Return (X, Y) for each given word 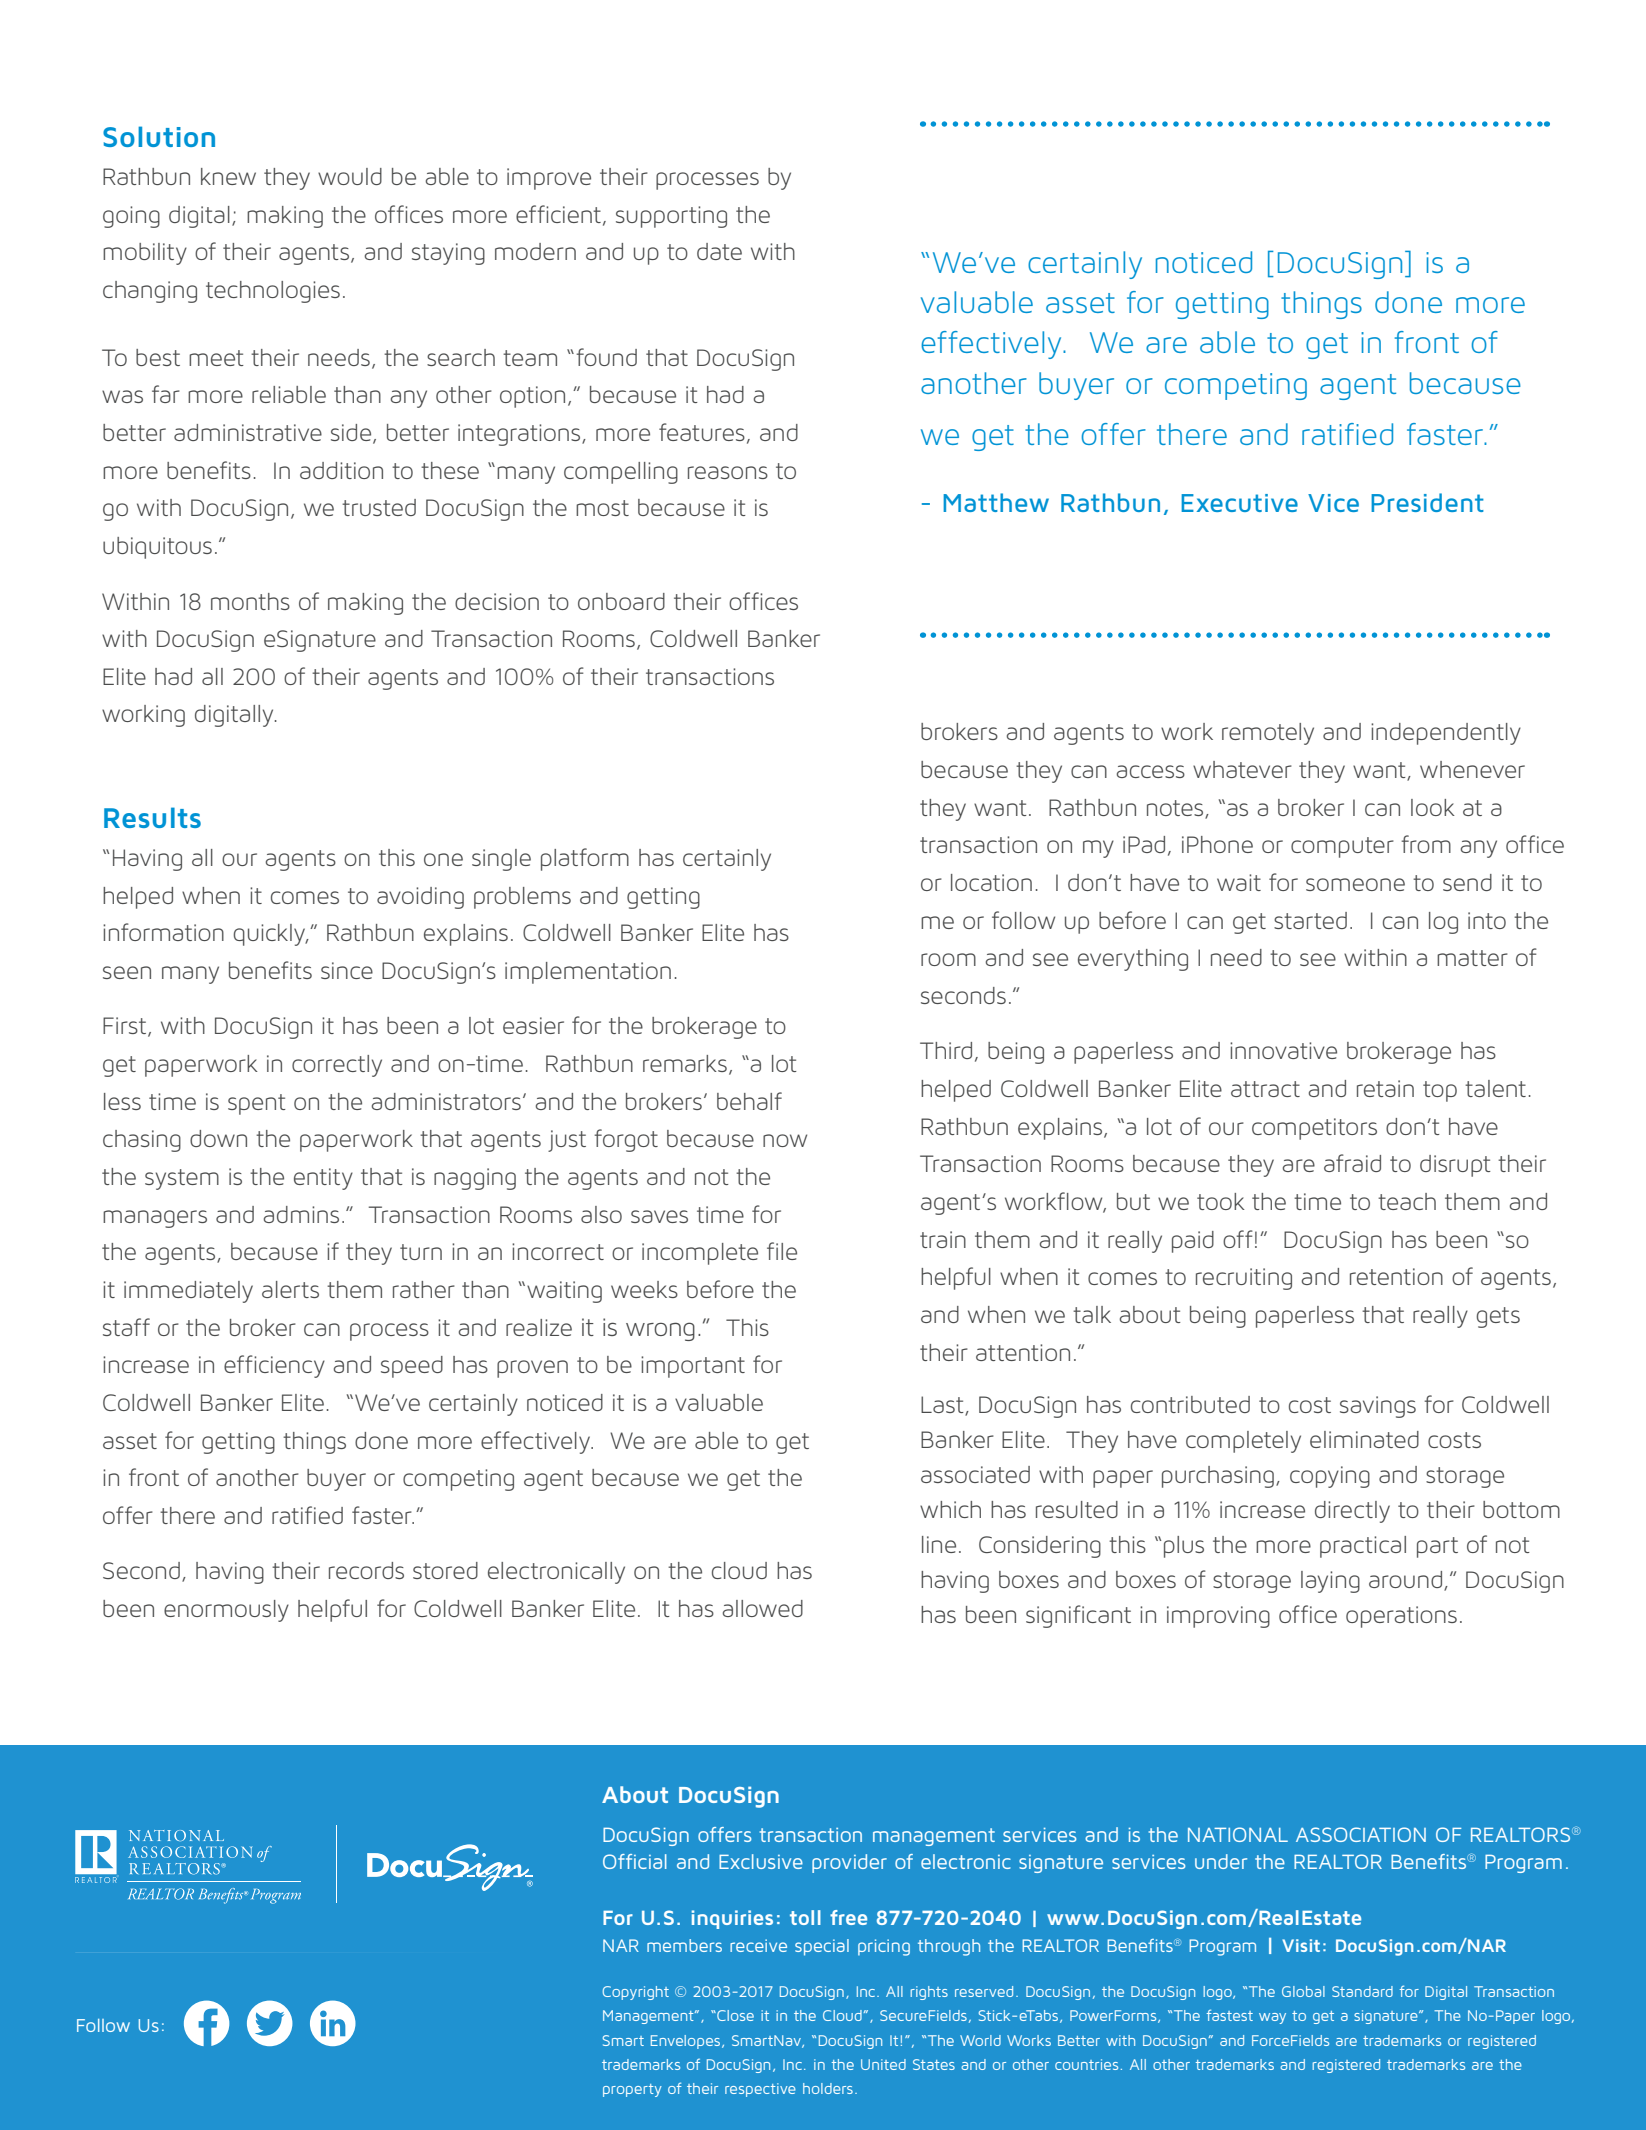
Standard (1362, 1991)
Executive (1239, 503)
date (719, 251)
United (883, 2064)
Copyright (636, 1993)
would (350, 176)
